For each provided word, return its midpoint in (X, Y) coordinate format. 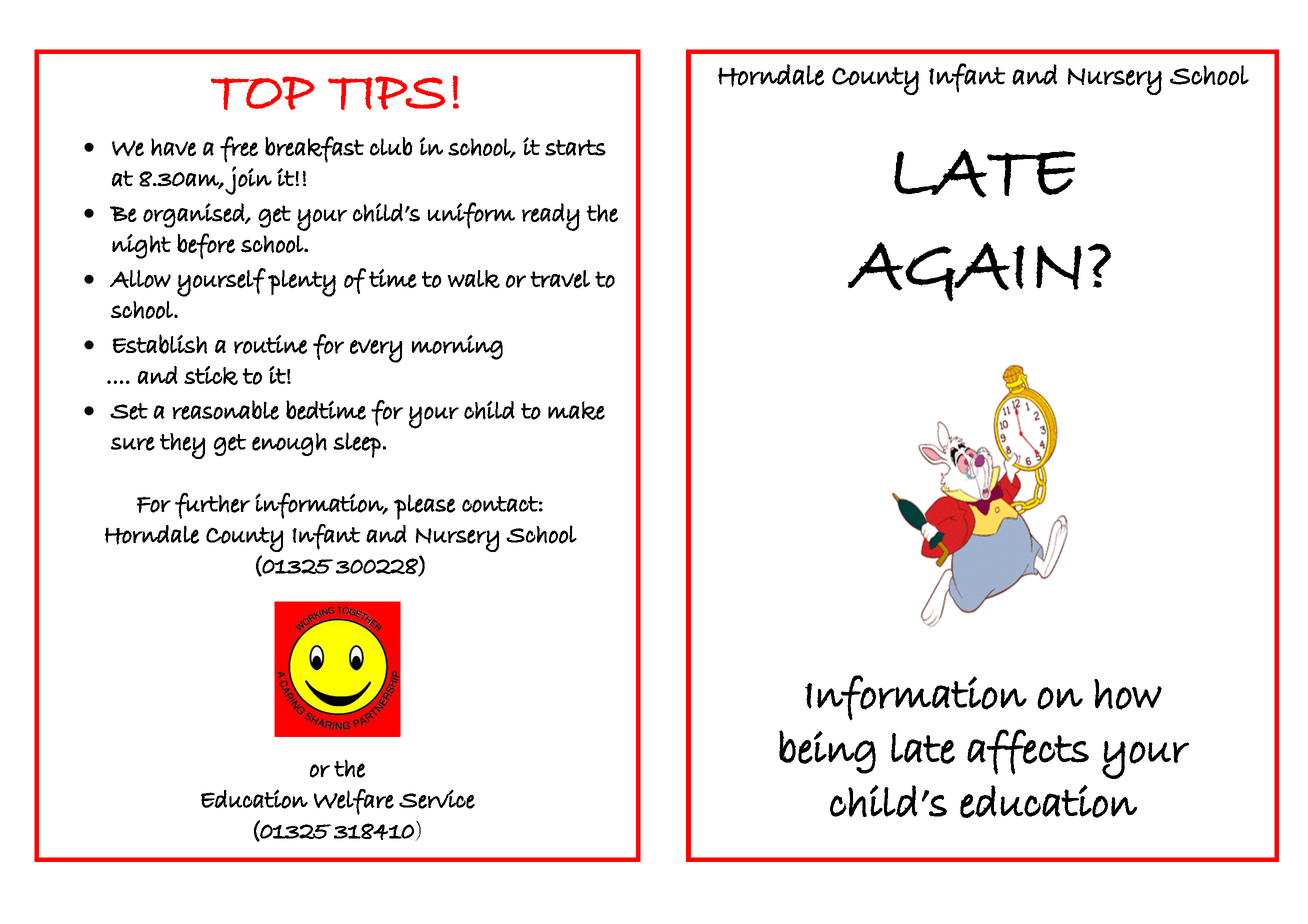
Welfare (354, 802)
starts (575, 147)
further (212, 506)
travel (560, 279)
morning (457, 347)
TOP (263, 93)
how (1128, 694)
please (424, 507)
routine (271, 344)
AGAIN (965, 272)
